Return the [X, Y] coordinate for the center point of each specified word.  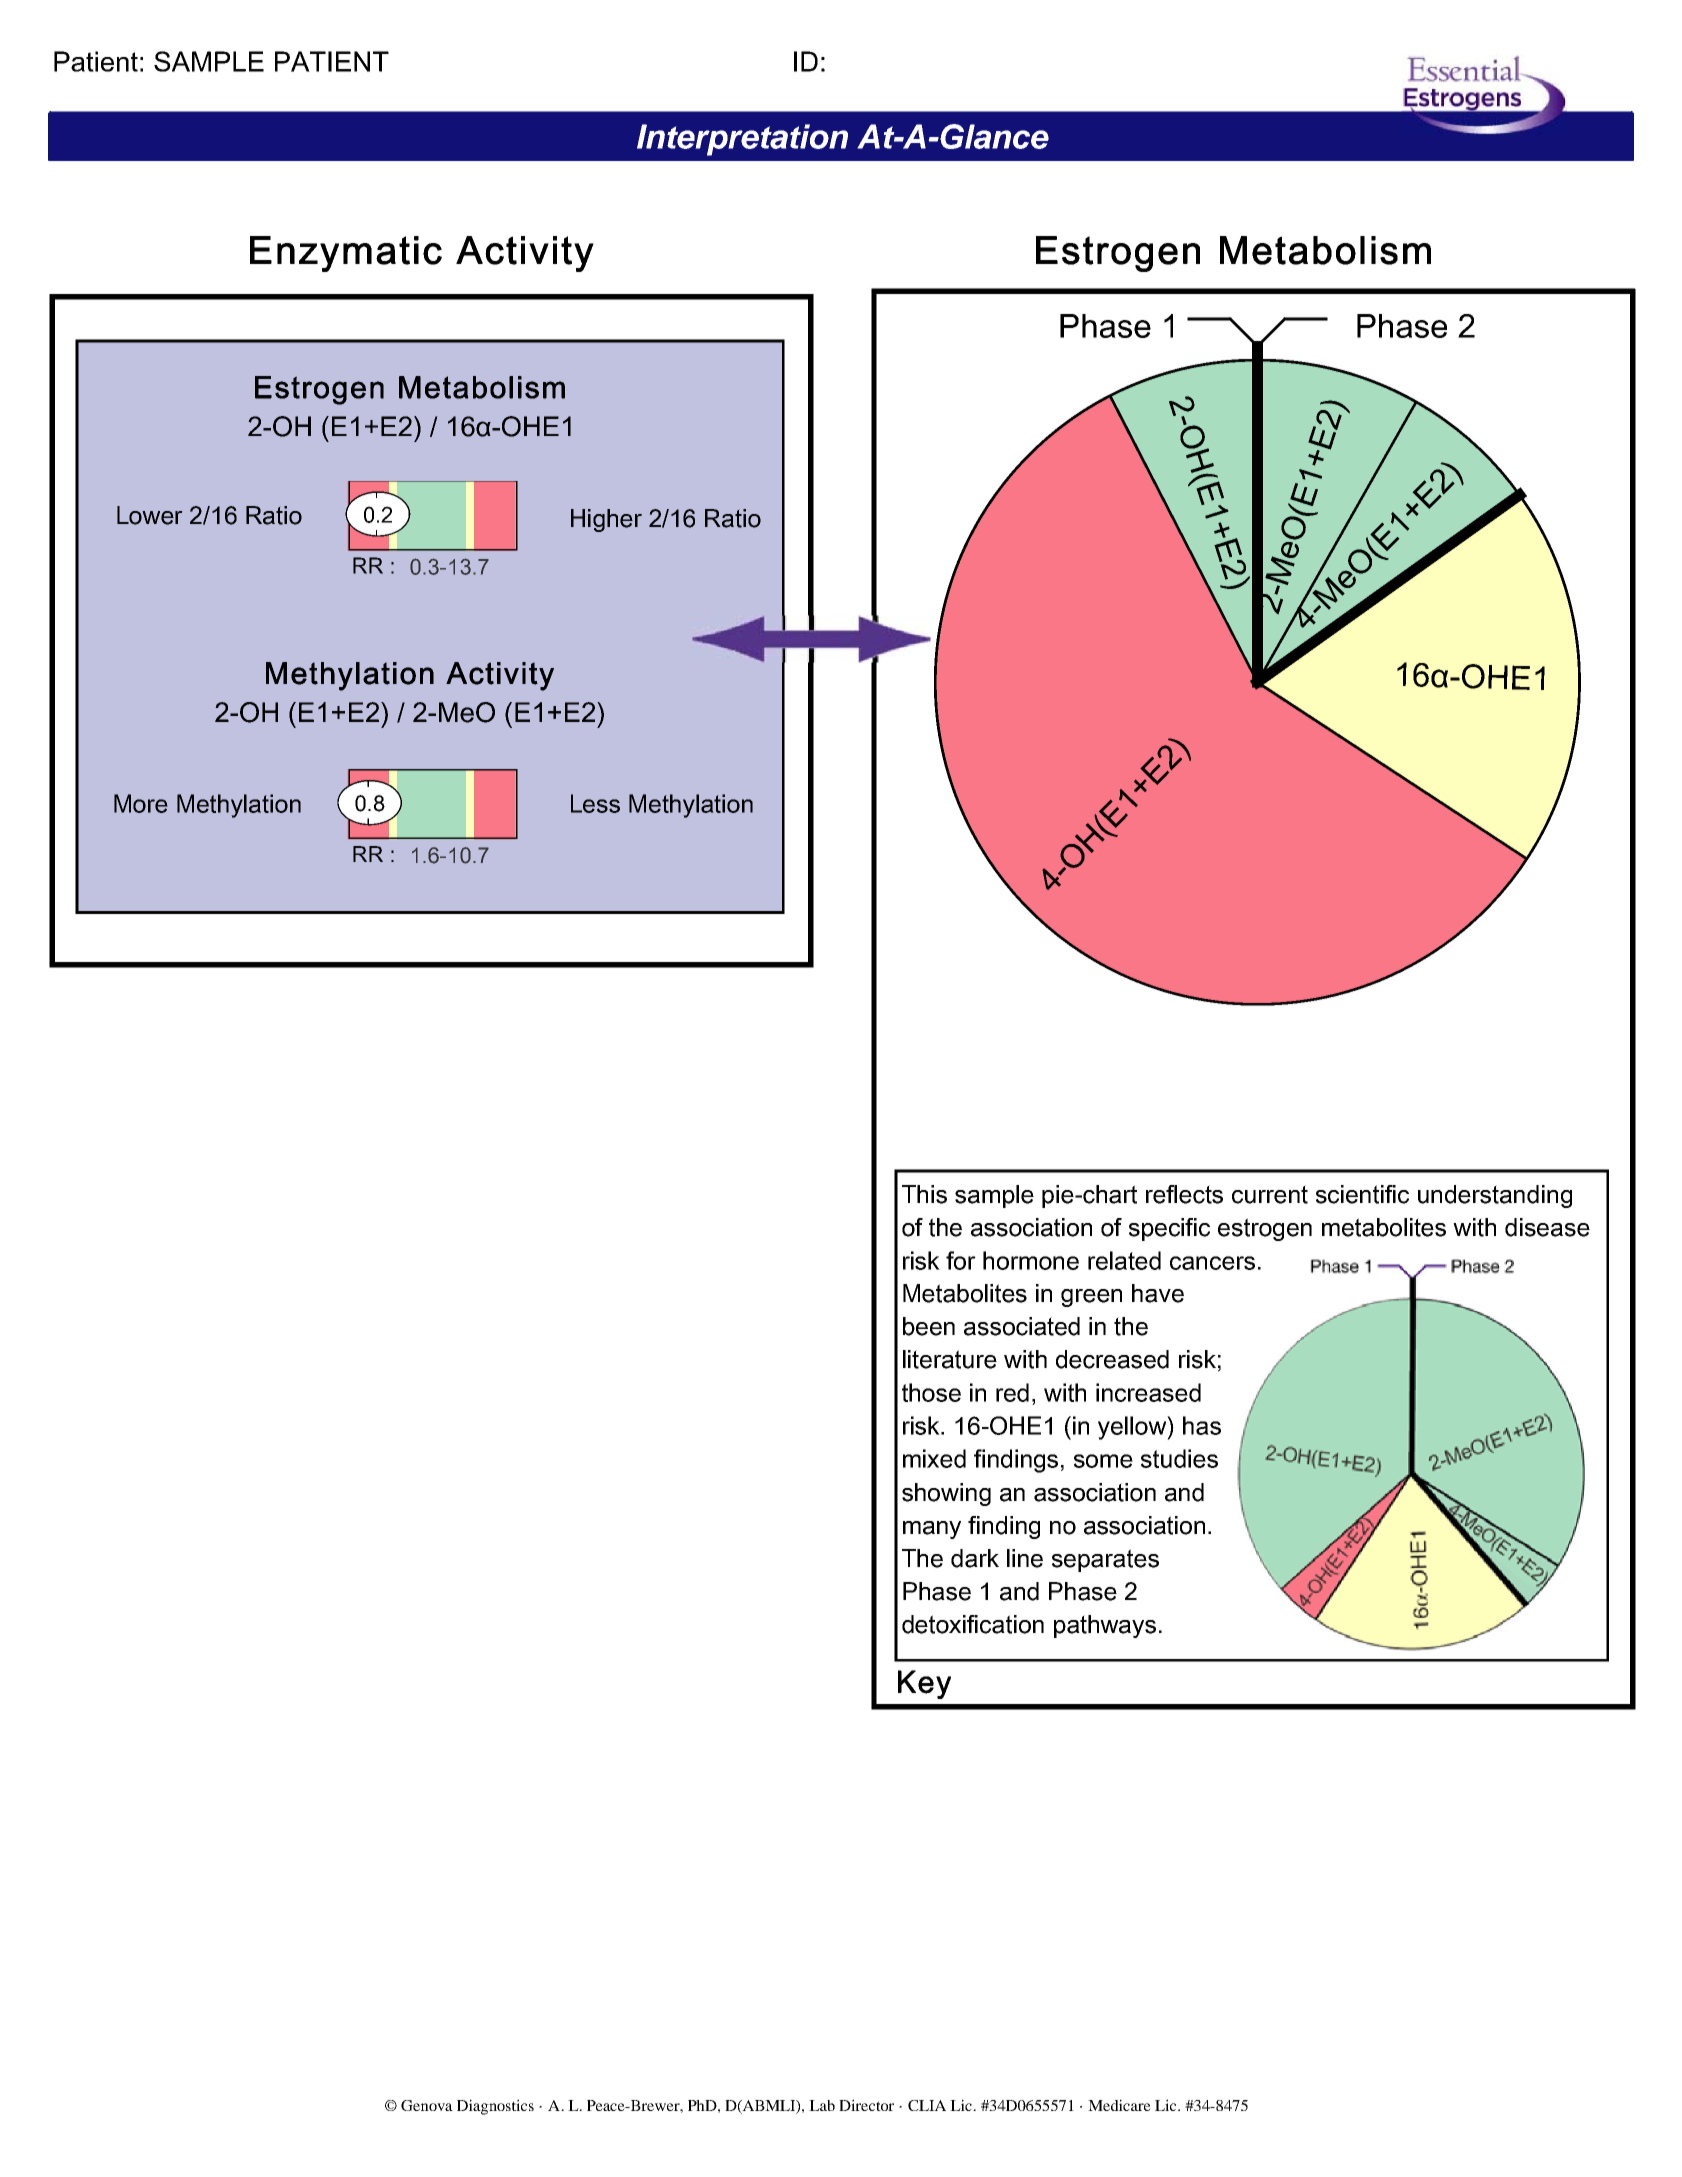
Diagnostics [495, 2107]
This [924, 1194]
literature [950, 1359]
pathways [1105, 1626]
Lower [150, 515]
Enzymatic [346, 254]
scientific [1362, 1194]
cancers [1212, 1263]
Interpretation [742, 140]
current [1270, 1194]
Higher [606, 520]
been [929, 1326]
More [141, 803]
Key [924, 1684]
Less [595, 803]
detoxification [973, 1624]
